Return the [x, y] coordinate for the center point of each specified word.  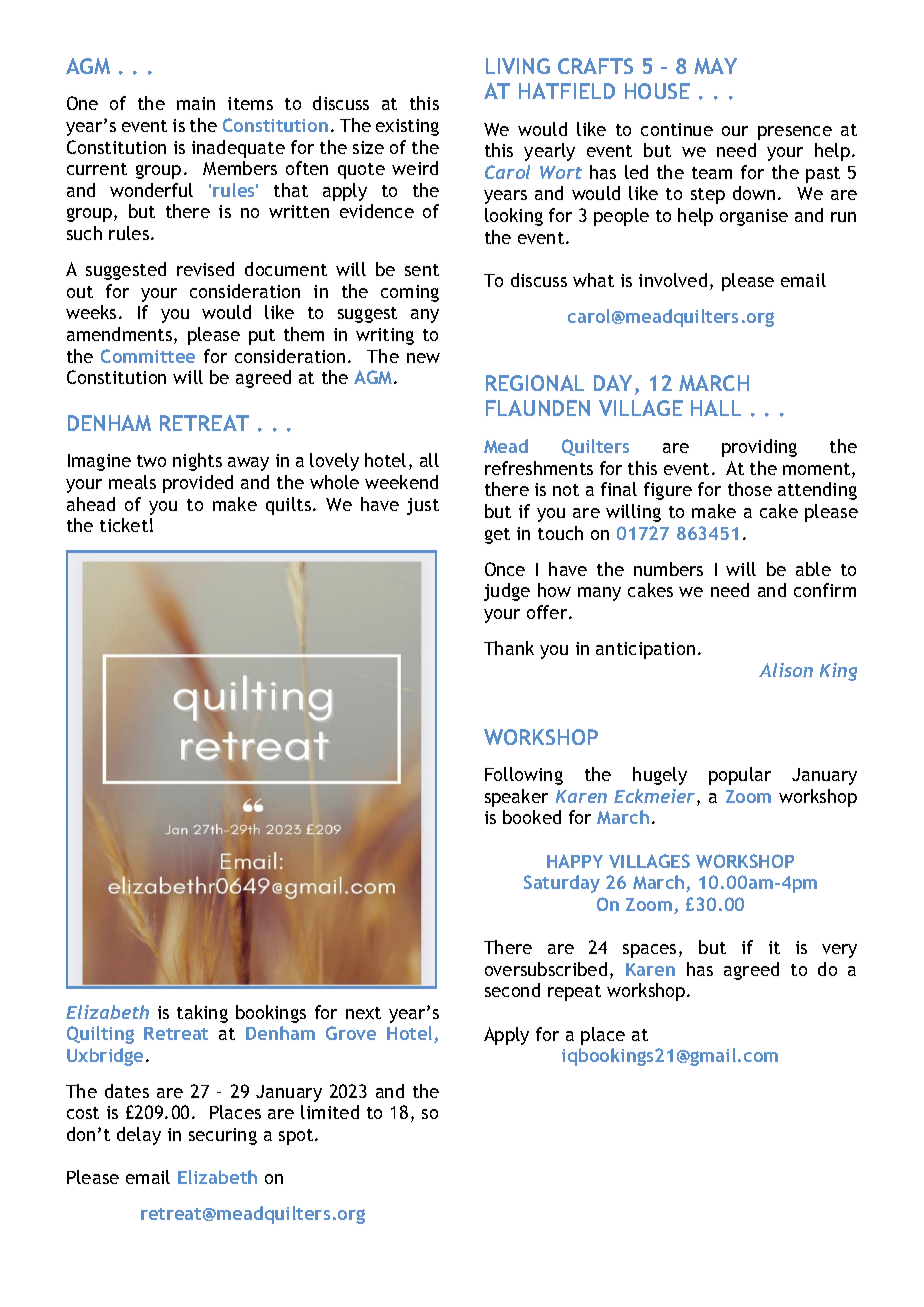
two [151, 461]
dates [127, 1091]
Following [524, 776]
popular [740, 776]
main [196, 103]
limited [330, 1112]
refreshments [539, 468]
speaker [516, 798]
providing [759, 448]
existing [407, 127]
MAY [715, 66]
